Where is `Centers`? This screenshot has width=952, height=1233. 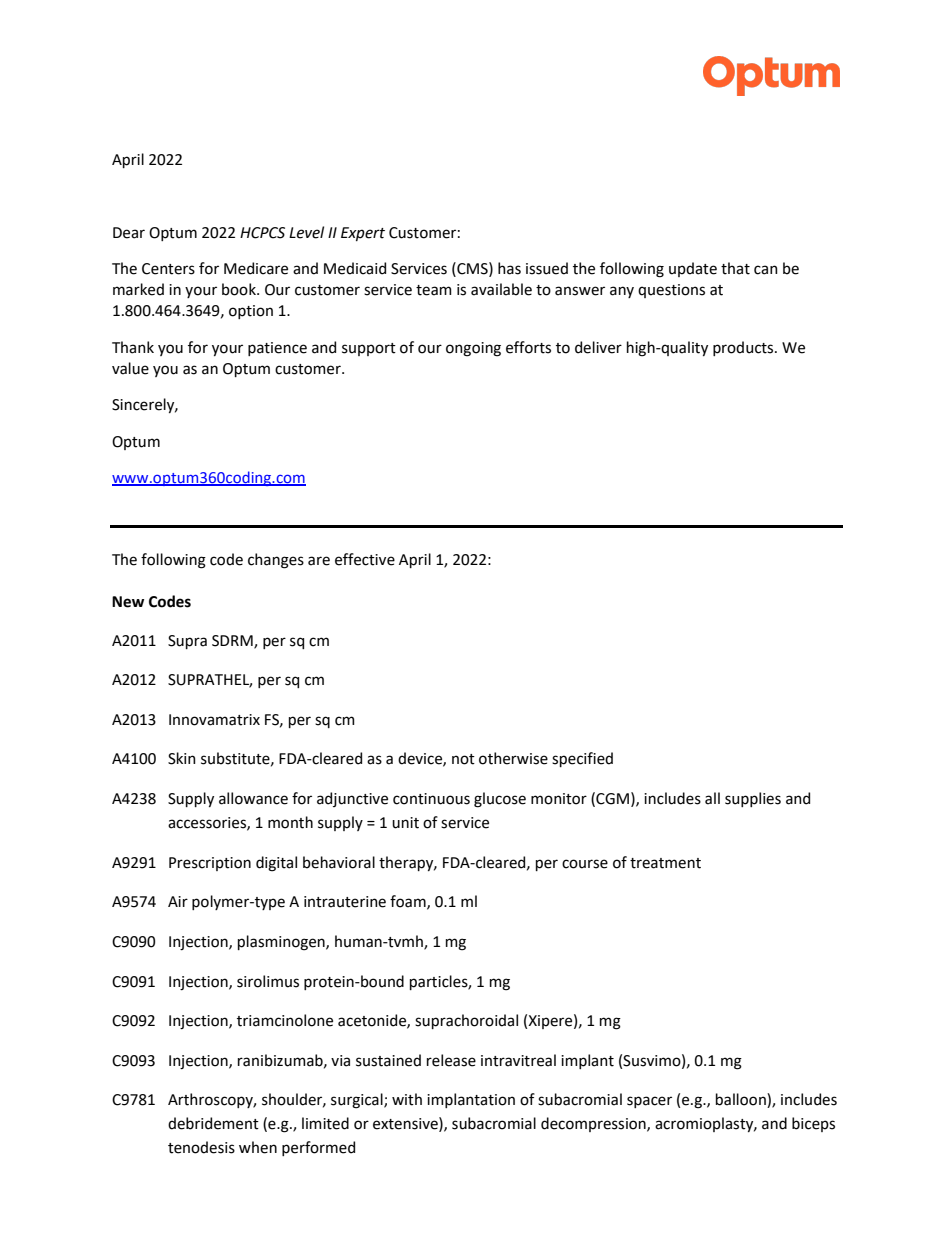
Centers is located at coordinates (168, 269).
